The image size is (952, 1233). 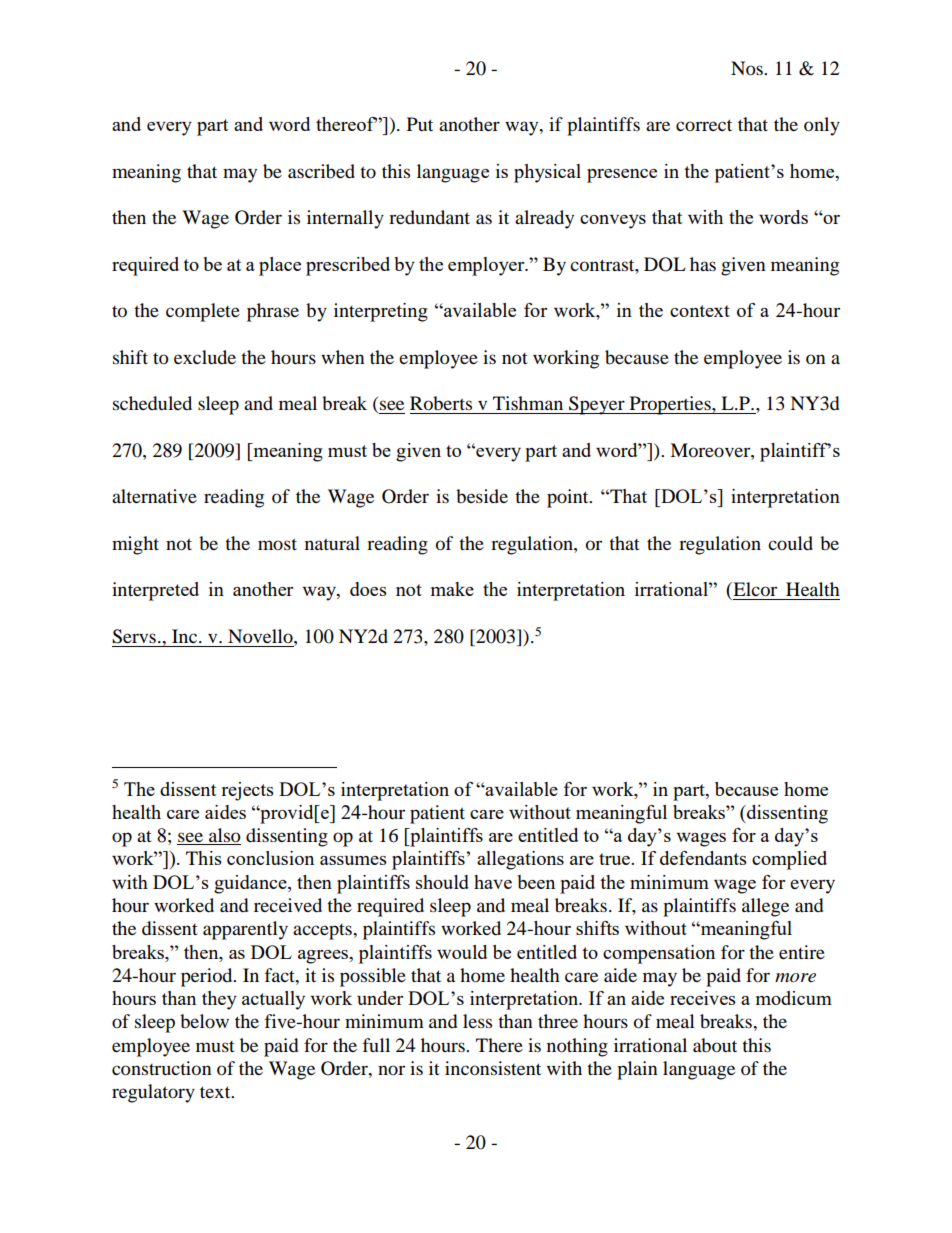 What do you see at coordinates (420, 124) in the screenshot?
I see `Put` at bounding box center [420, 124].
